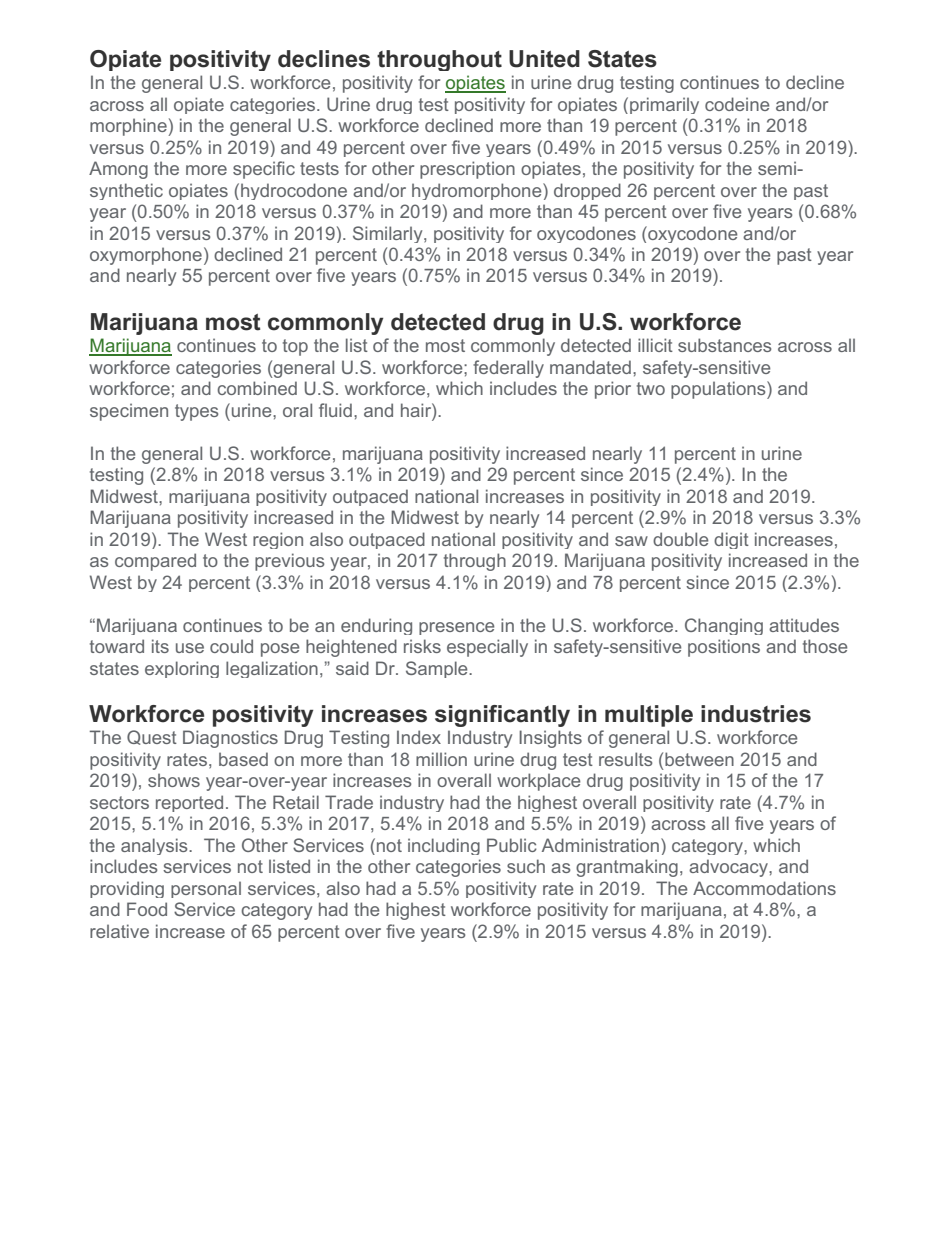 The image size is (952, 1233). Describe the element at coordinates (456, 628) in the image. I see `presence` at that location.
